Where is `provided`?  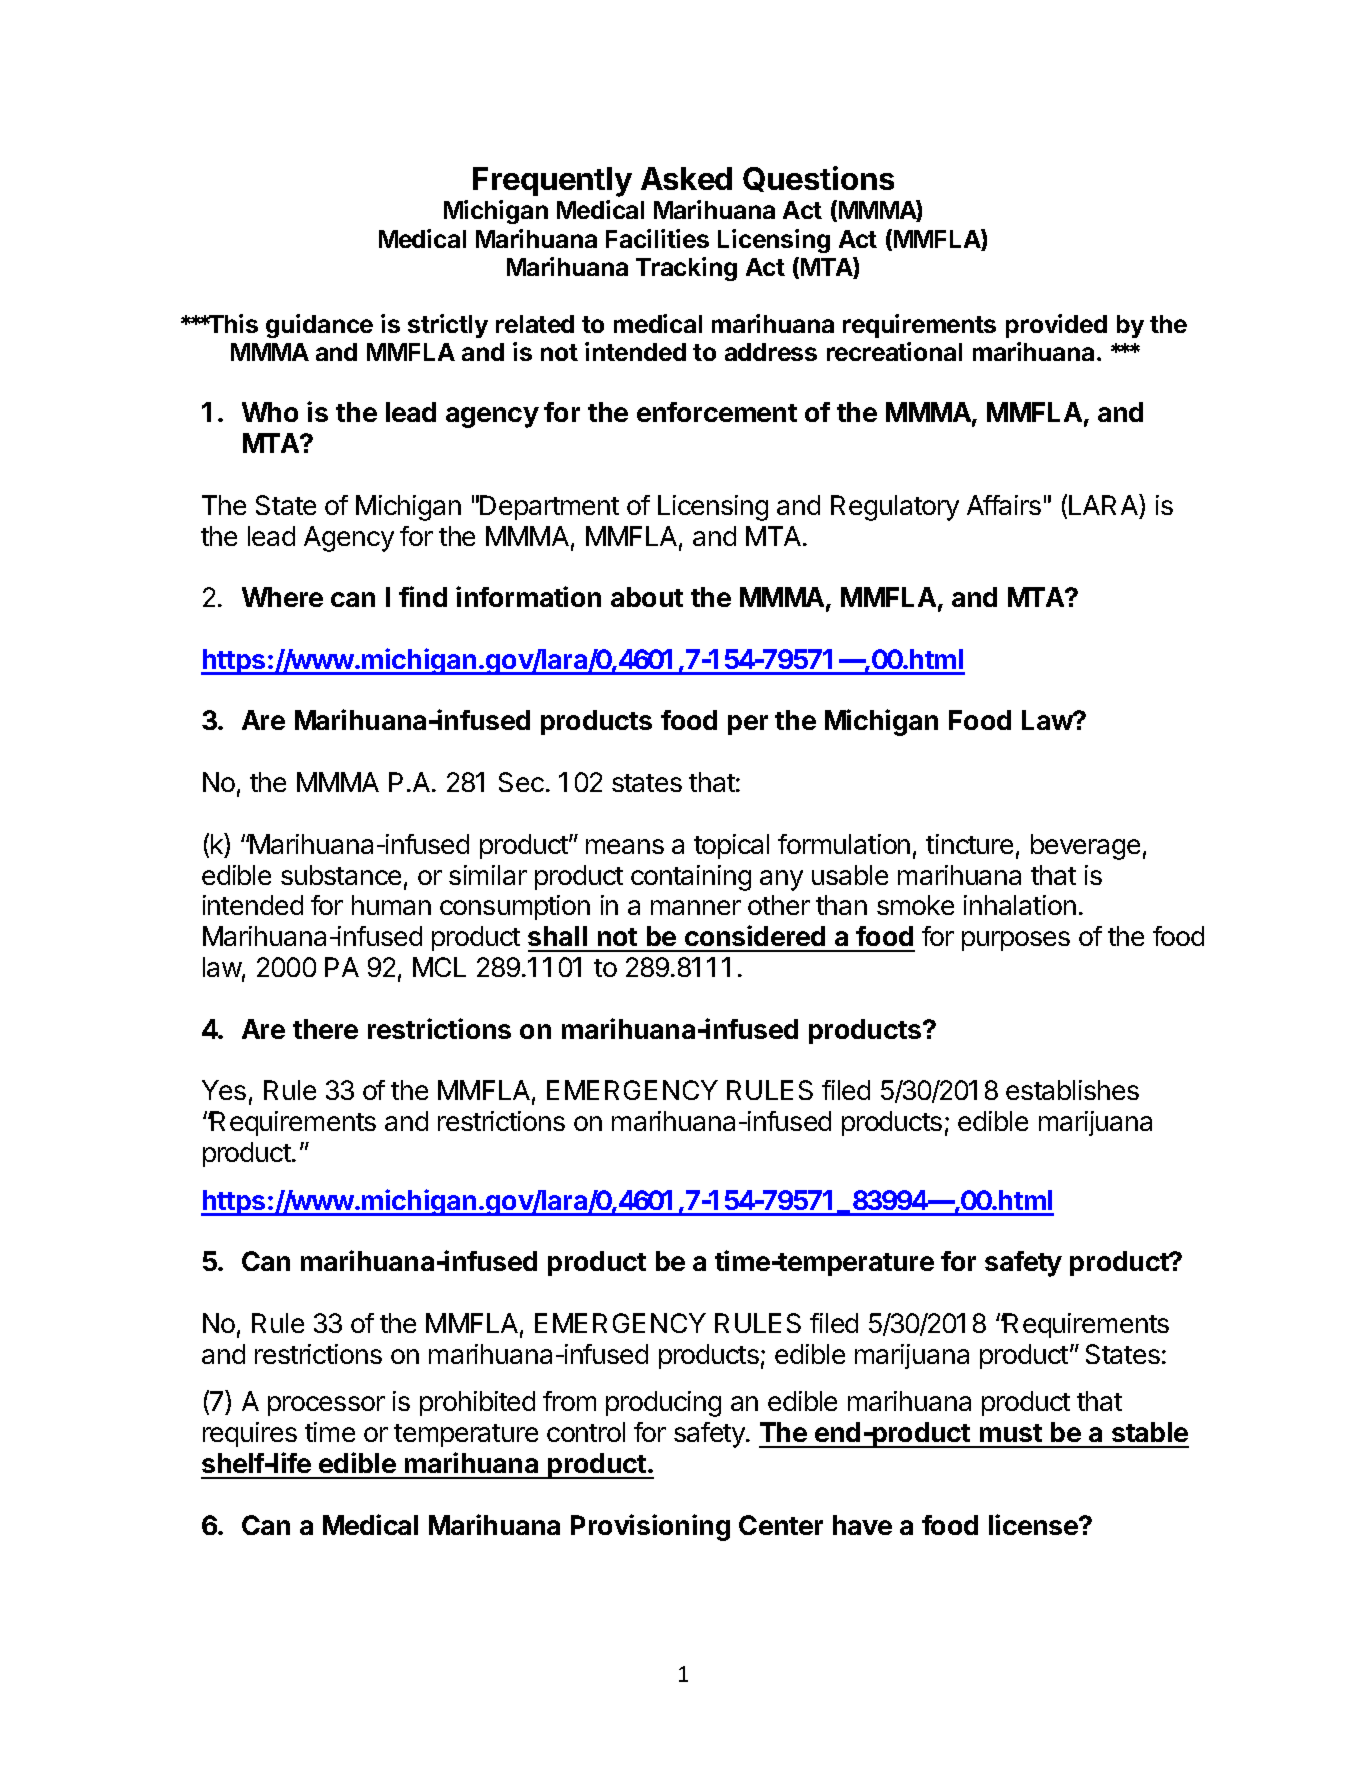 provided is located at coordinates (1056, 326).
